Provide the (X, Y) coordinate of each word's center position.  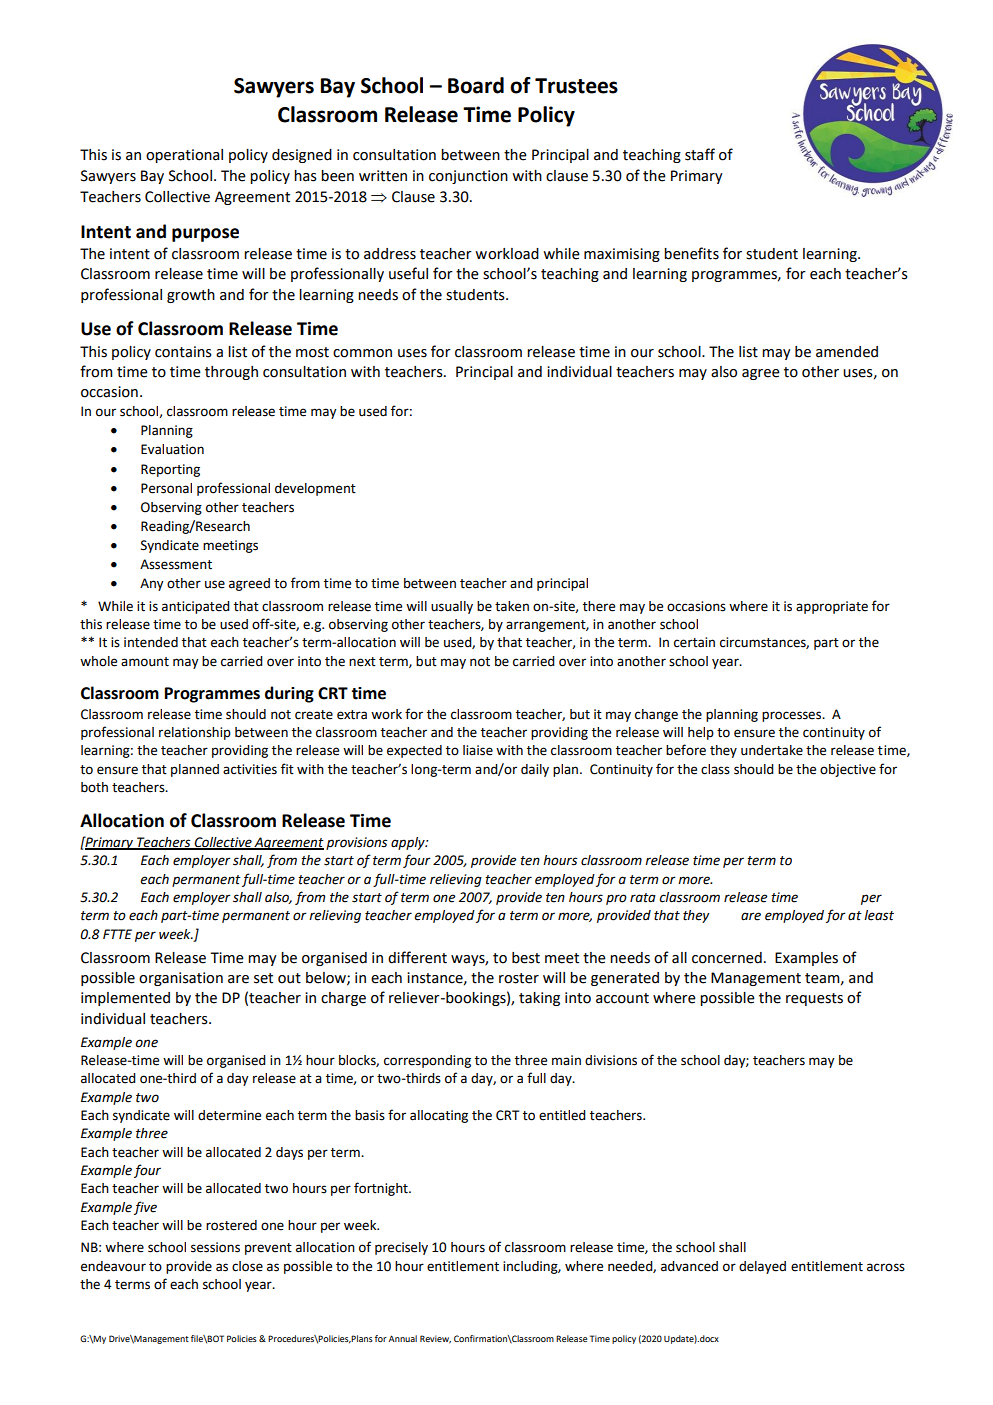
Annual (403, 1338)
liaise (478, 750)
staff (700, 154)
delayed (762, 1267)
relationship (195, 733)
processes (793, 716)
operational (184, 156)
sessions (215, 1247)
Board (476, 85)
